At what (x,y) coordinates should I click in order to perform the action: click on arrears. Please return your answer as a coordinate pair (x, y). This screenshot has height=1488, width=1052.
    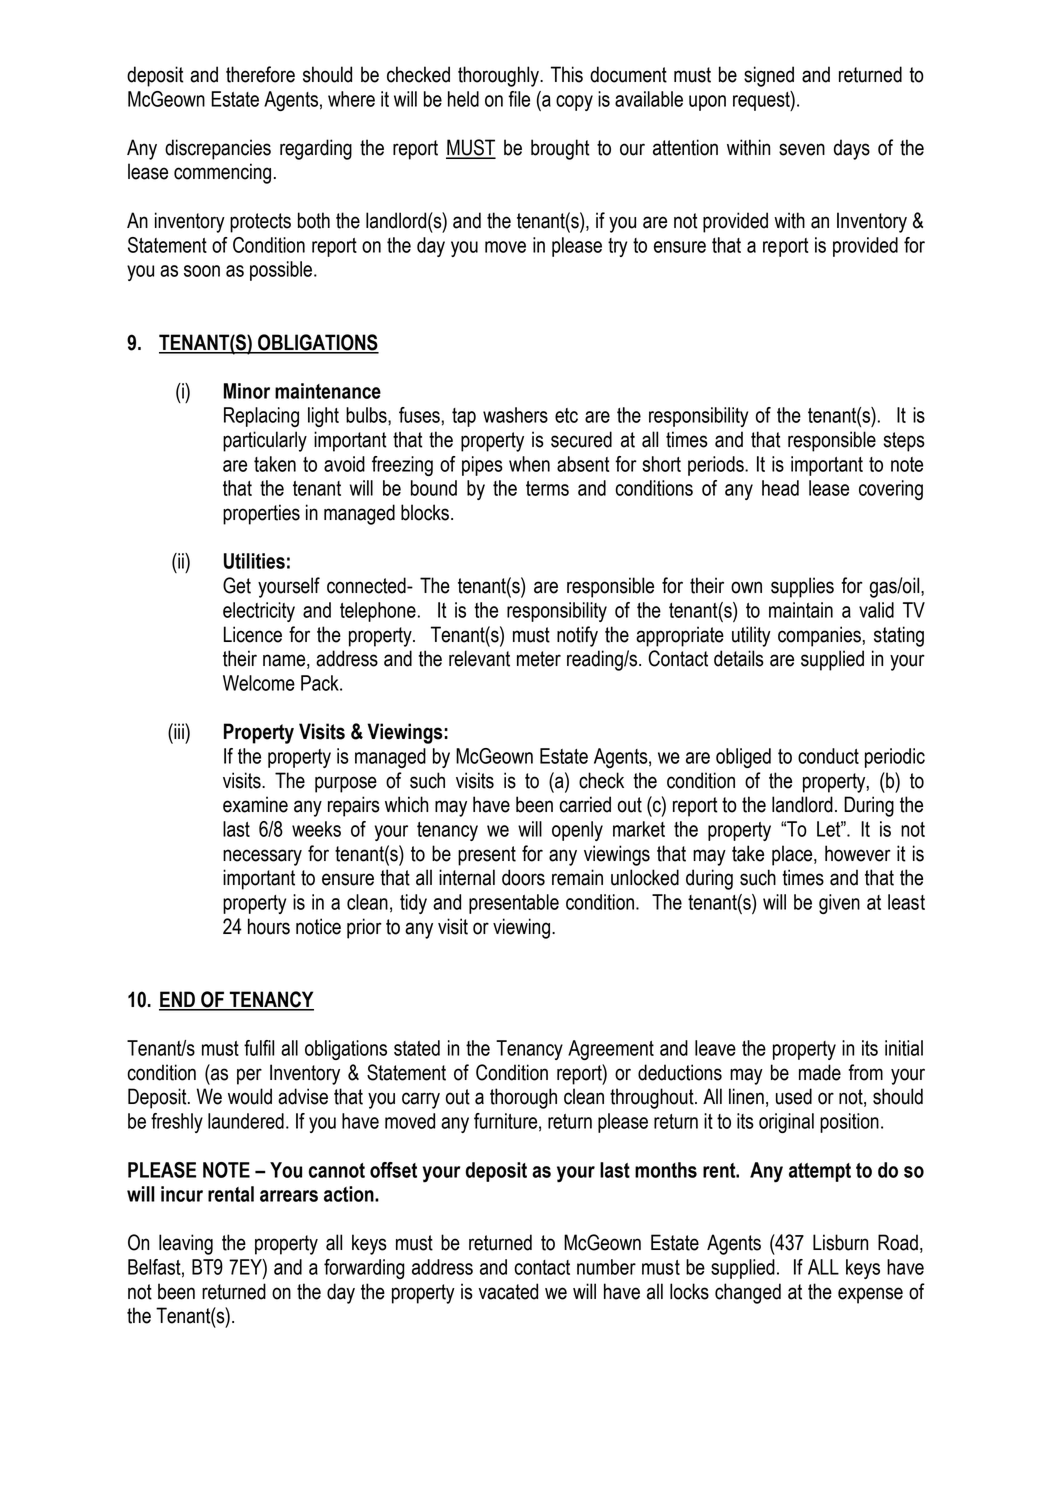
    Looking at the image, I should click on (289, 1196).
